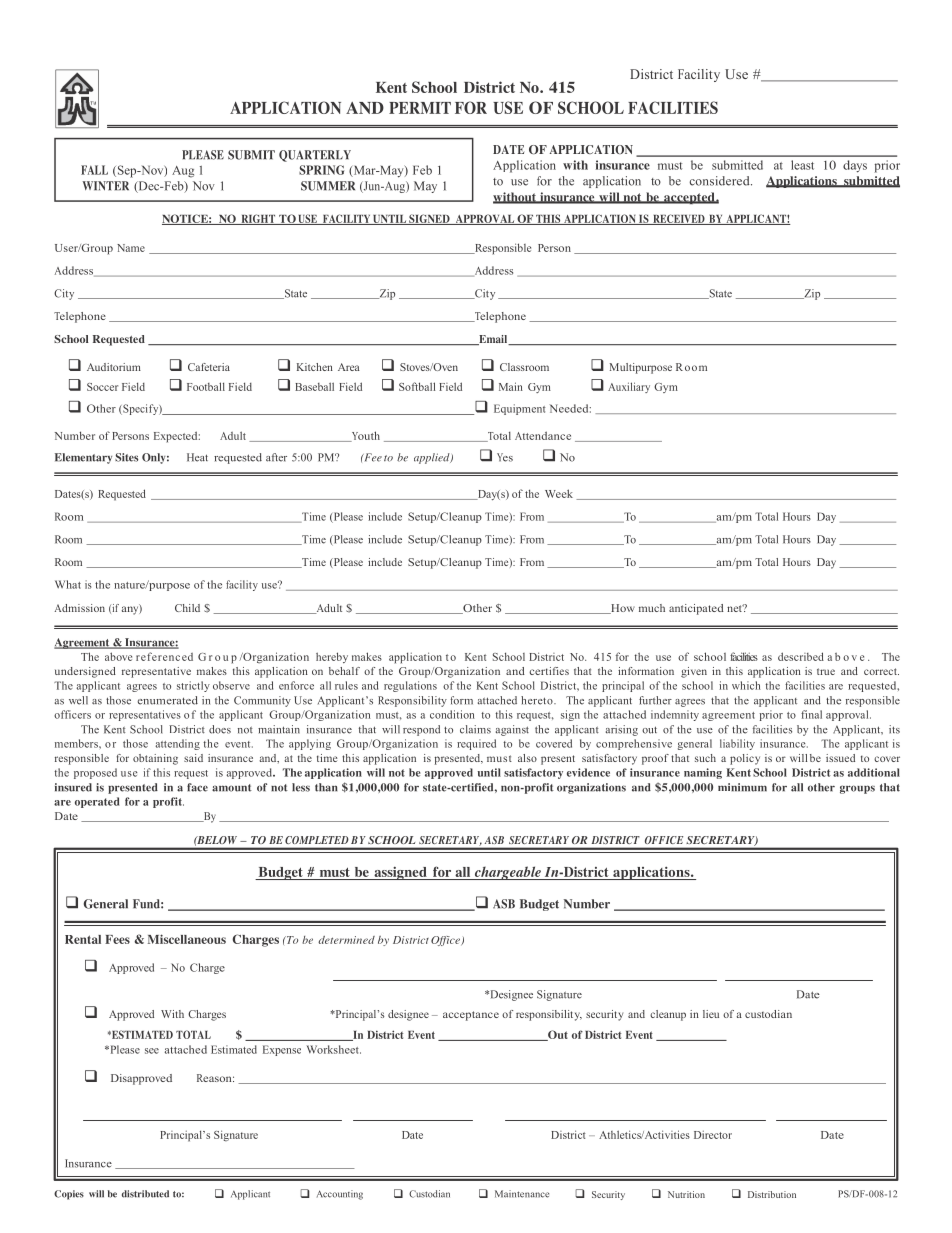  What do you see at coordinates (145, 1194) in the page?
I see `distributed` at bounding box center [145, 1194].
